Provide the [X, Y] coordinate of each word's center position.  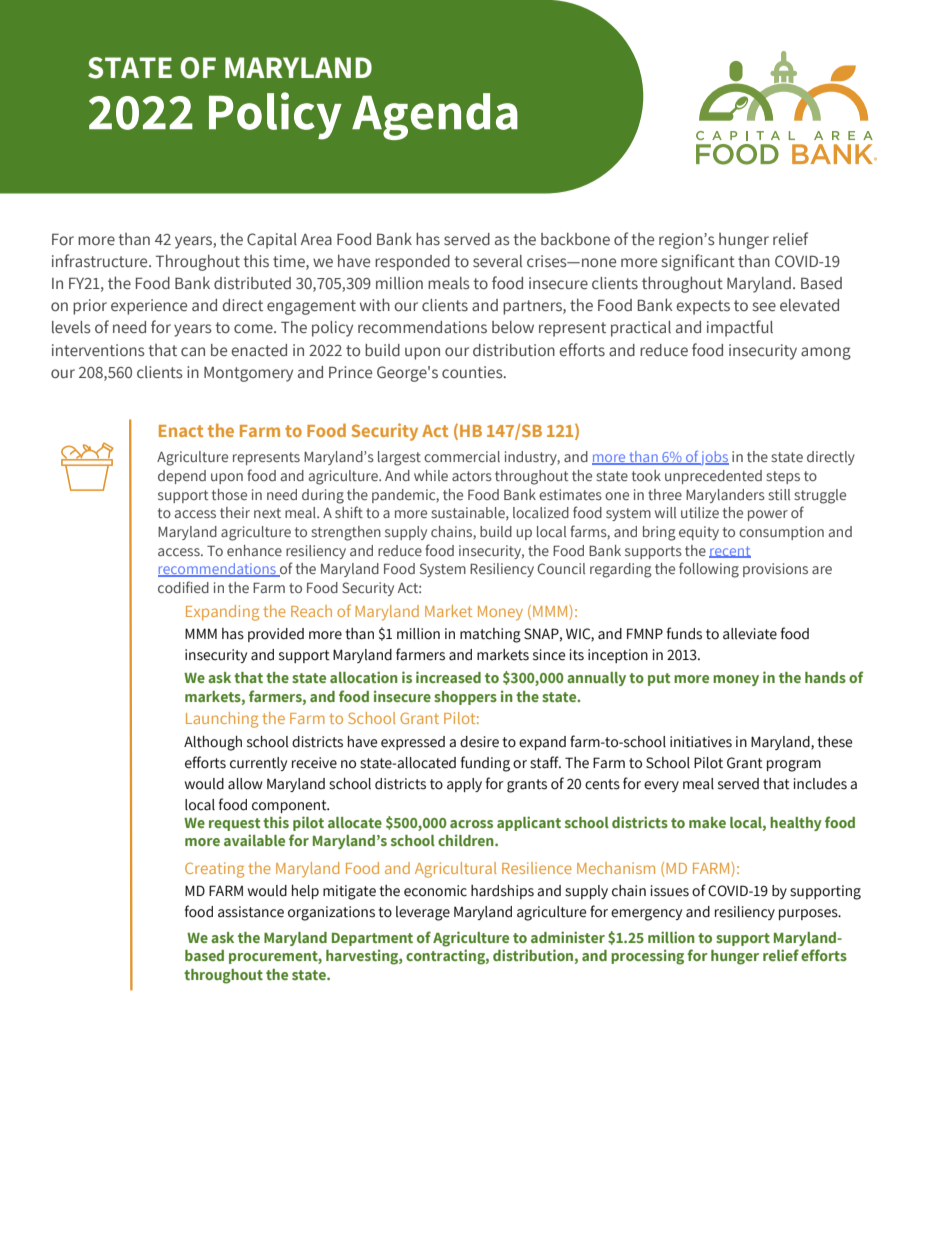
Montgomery [248, 374]
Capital [272, 241]
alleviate [750, 634]
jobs [714, 458]
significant [698, 262]
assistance [251, 912]
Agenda [435, 116]
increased [448, 677]
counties [473, 372]
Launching [222, 720]
